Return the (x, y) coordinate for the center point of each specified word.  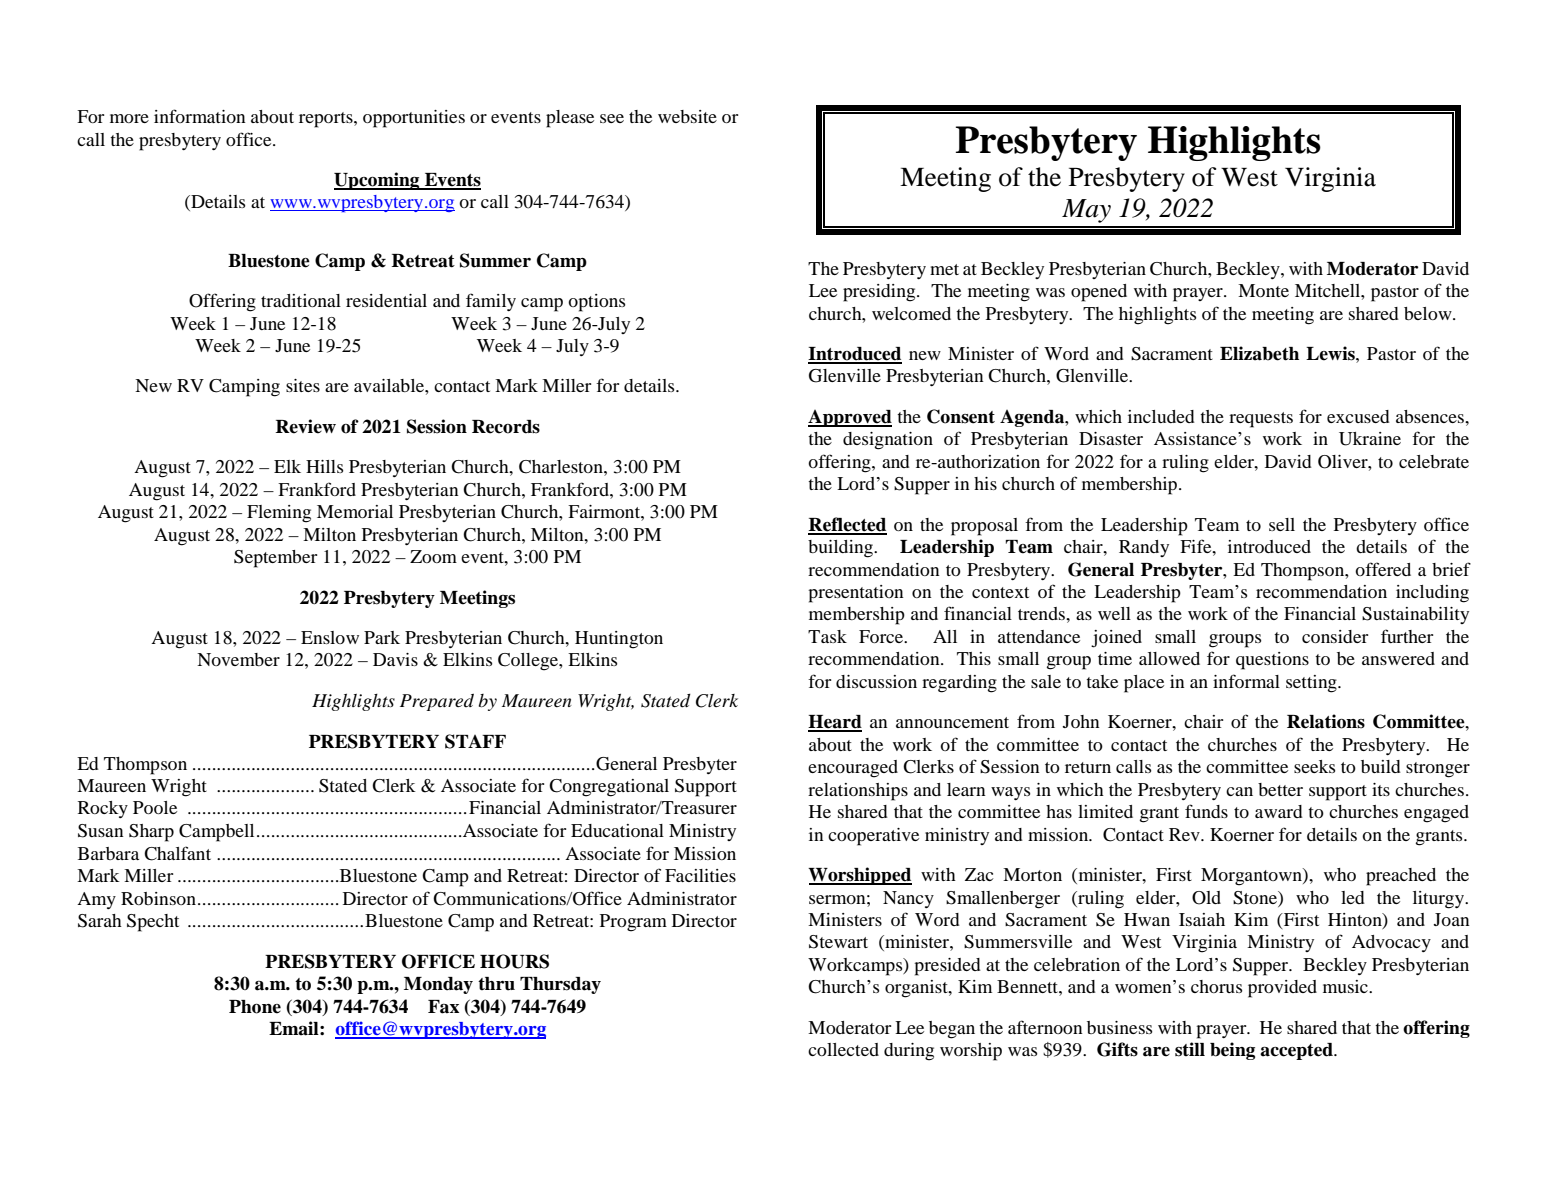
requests (1261, 420)
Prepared (437, 702)
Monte (1263, 290)
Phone (255, 1007)
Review (306, 426)
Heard (835, 723)
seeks (1314, 766)
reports (327, 120)
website (687, 116)
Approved (850, 418)
